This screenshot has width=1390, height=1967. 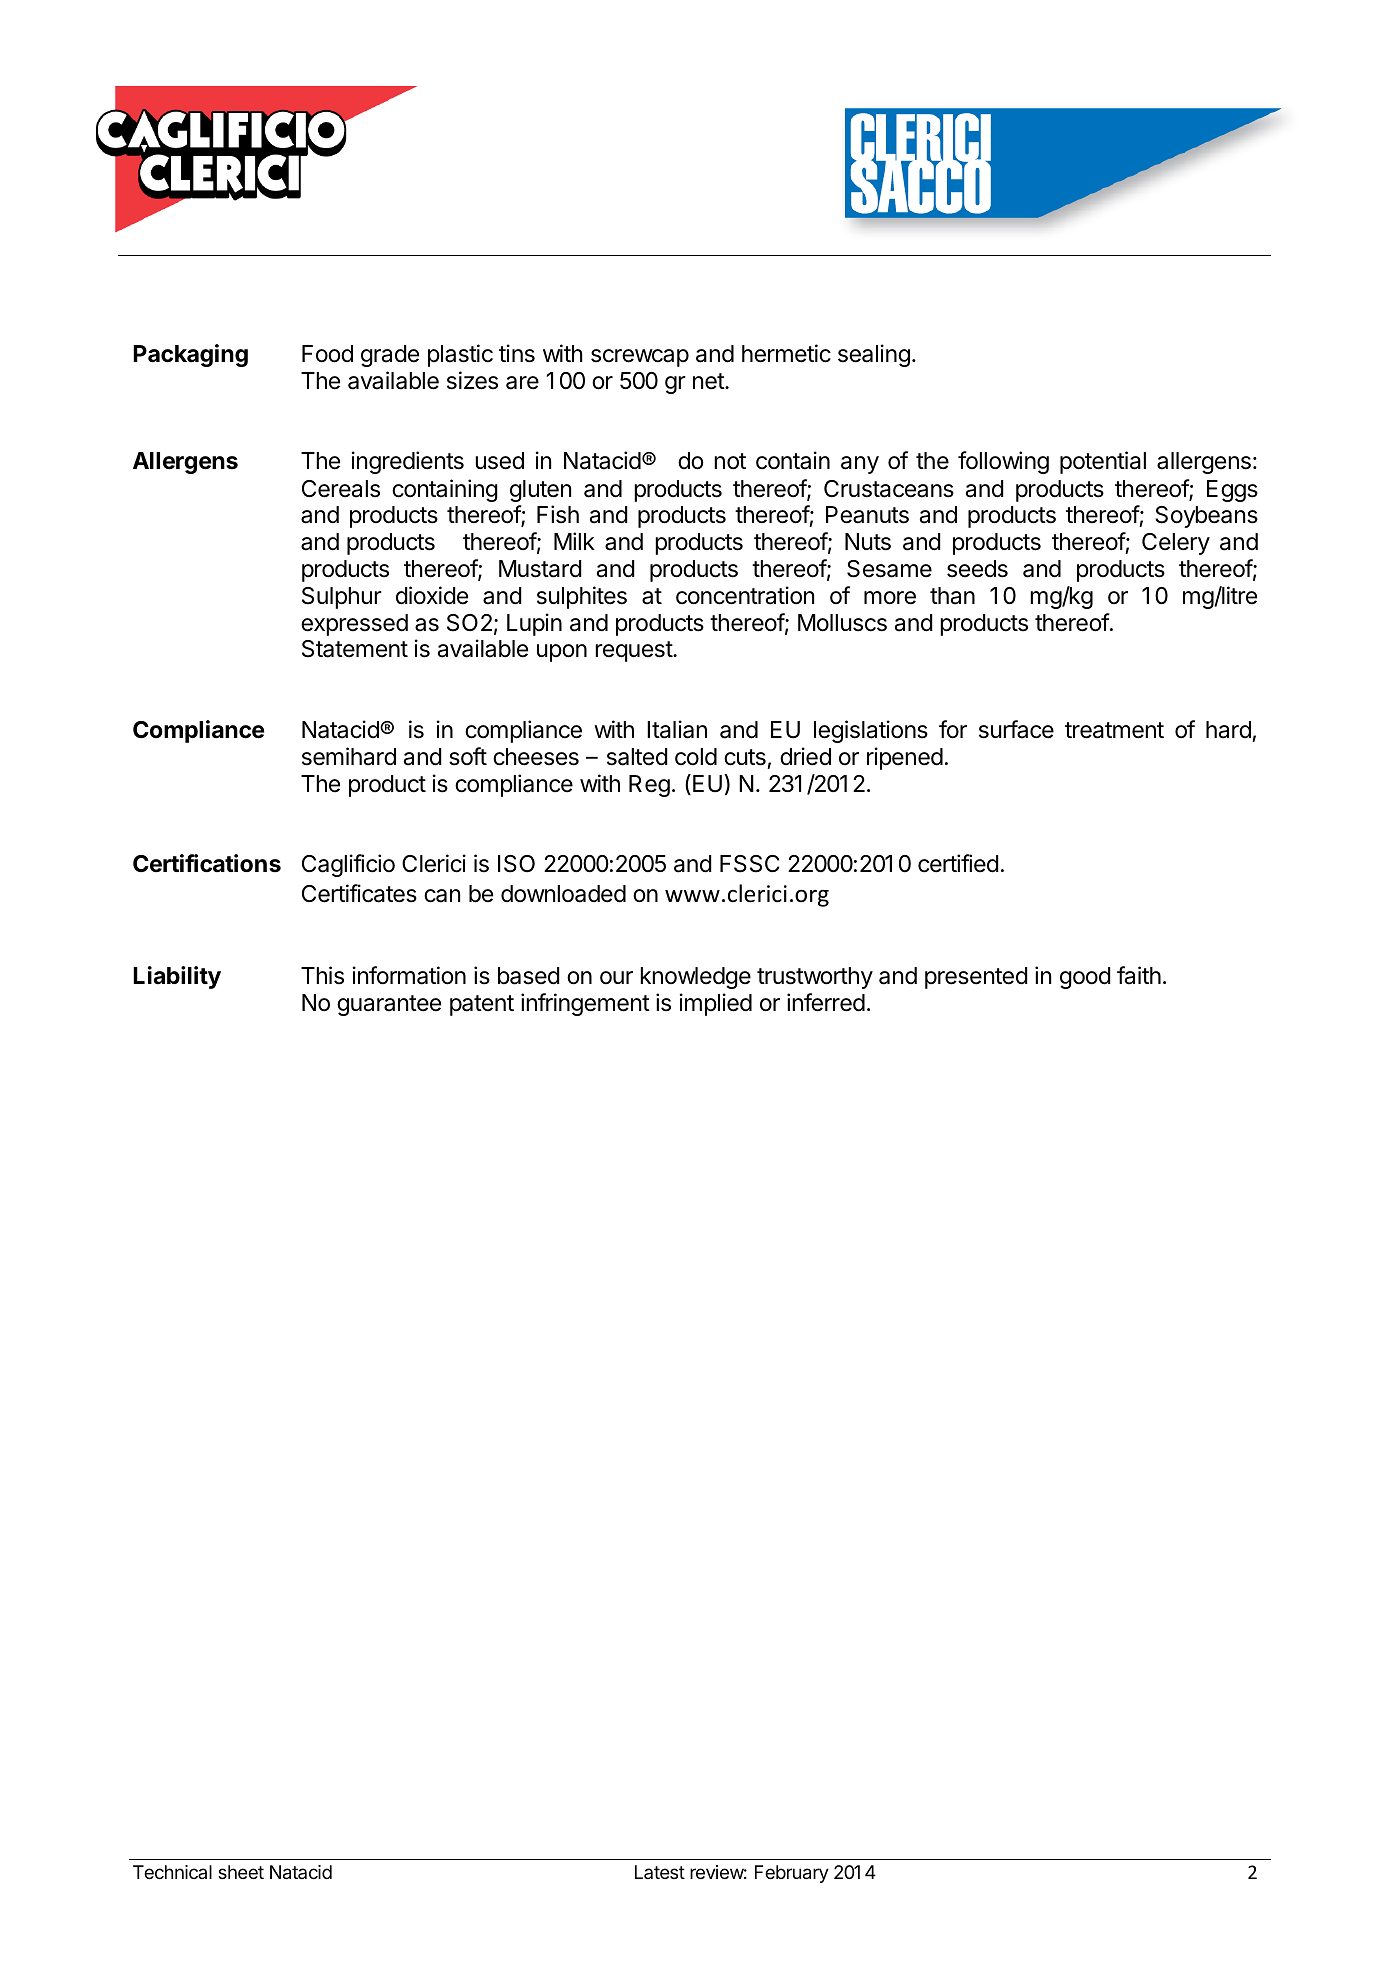 What do you see at coordinates (709, 381) in the screenshot?
I see `net` at bounding box center [709, 381].
